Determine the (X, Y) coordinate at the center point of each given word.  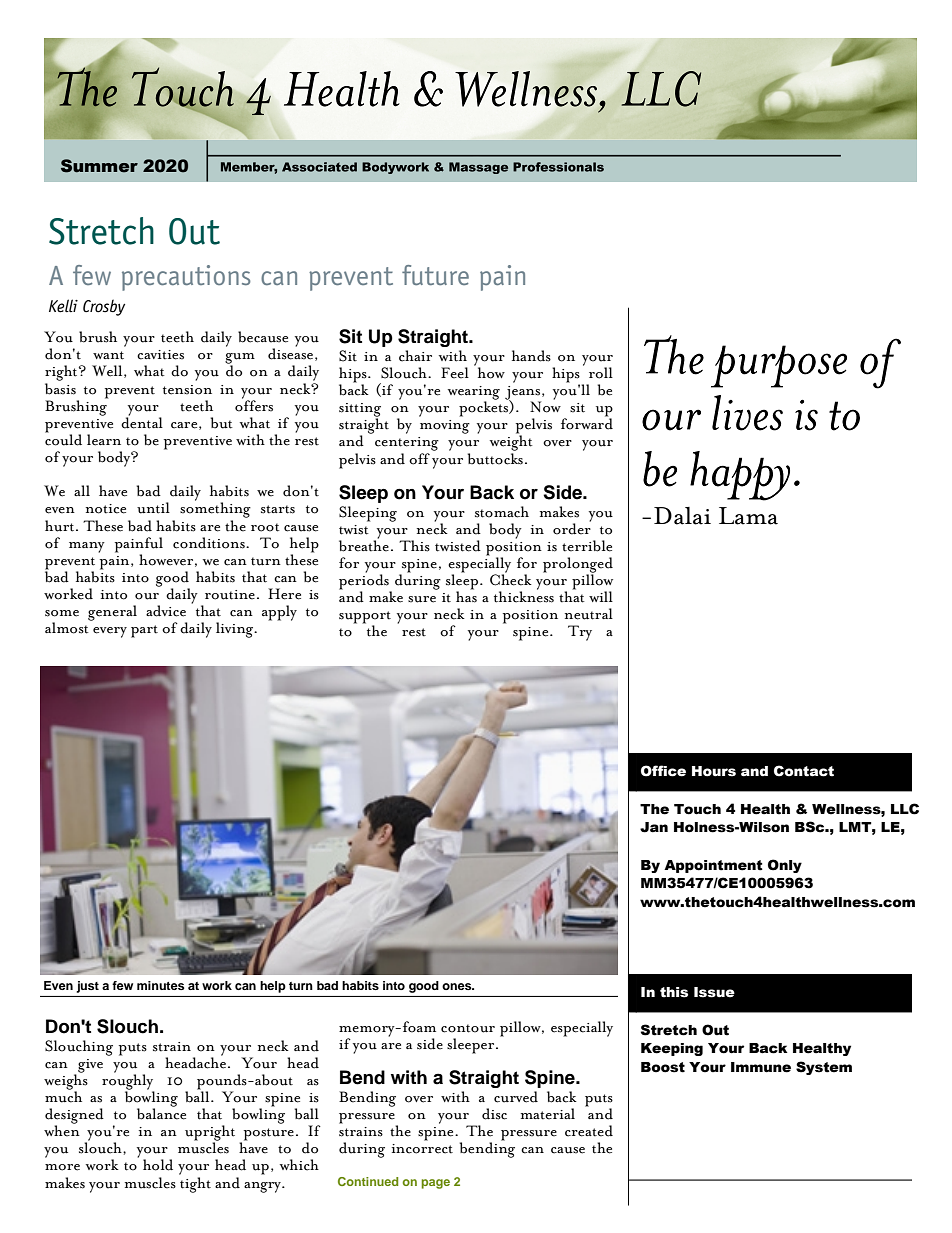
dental (142, 422)
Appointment (713, 866)
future (435, 275)
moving (445, 427)
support (365, 618)
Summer (99, 166)
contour (468, 1028)
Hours (714, 771)
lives (747, 413)
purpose (779, 366)
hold (158, 1165)
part (144, 631)
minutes (160, 985)
